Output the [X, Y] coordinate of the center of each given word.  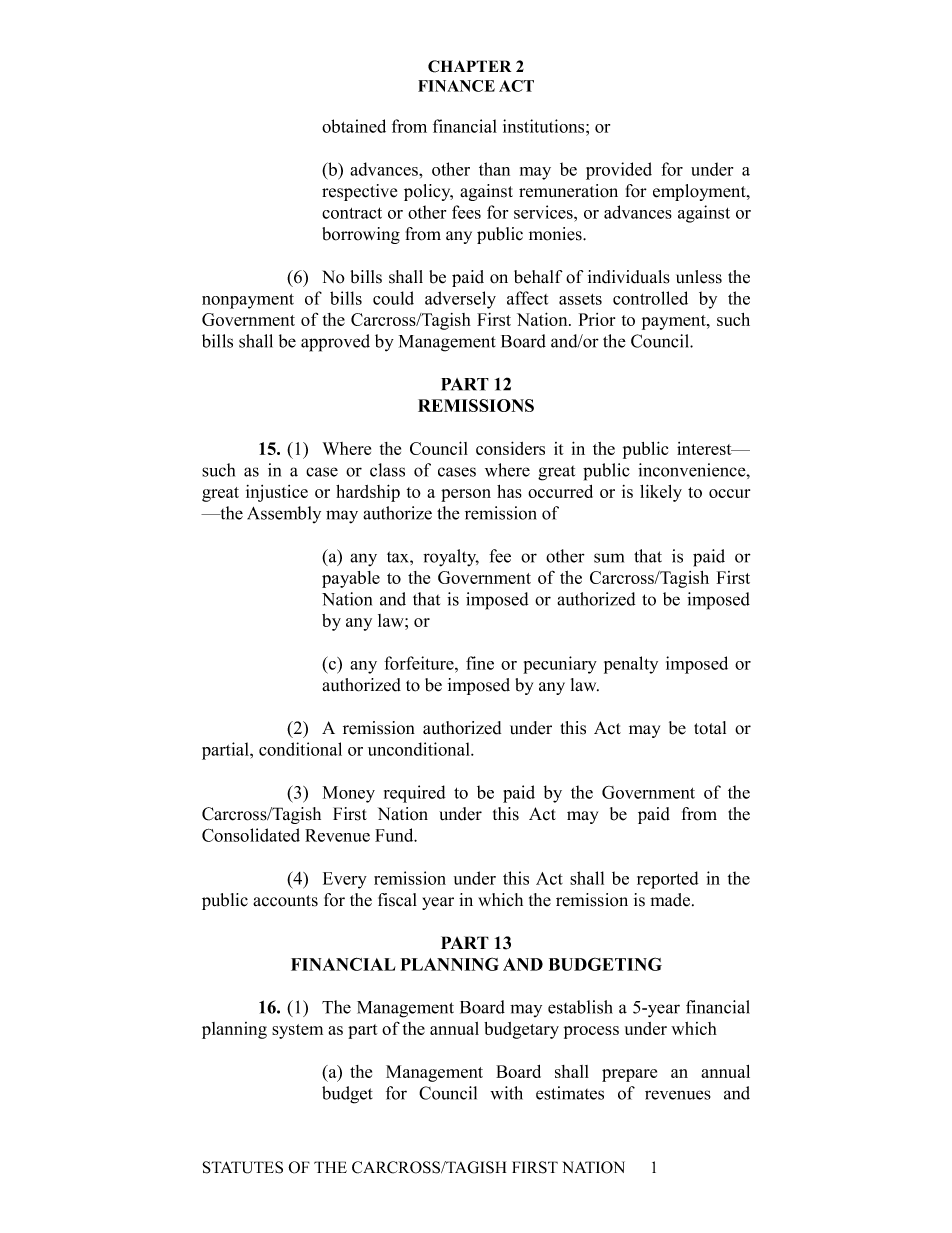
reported [667, 880]
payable [351, 579]
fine [480, 663]
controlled [650, 298]
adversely [460, 300]
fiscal [397, 900]
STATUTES [242, 1167]
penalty [631, 665]
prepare [629, 1075]
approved [335, 343]
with [506, 1093]
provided [619, 171]
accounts [285, 901]
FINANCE [456, 86]
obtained [354, 126]
